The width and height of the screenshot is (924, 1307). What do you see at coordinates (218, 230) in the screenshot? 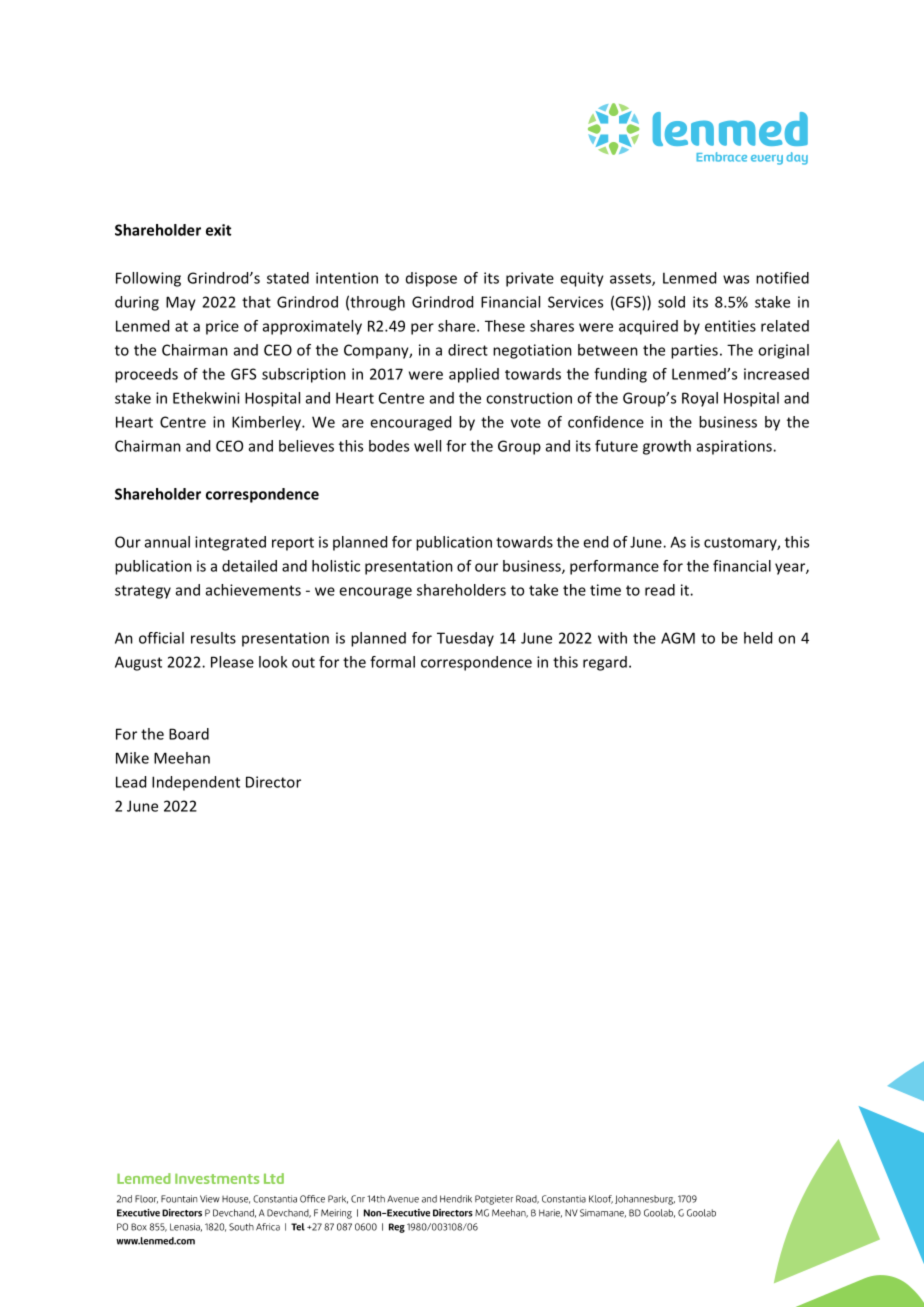
I see `exit` at bounding box center [218, 230].
